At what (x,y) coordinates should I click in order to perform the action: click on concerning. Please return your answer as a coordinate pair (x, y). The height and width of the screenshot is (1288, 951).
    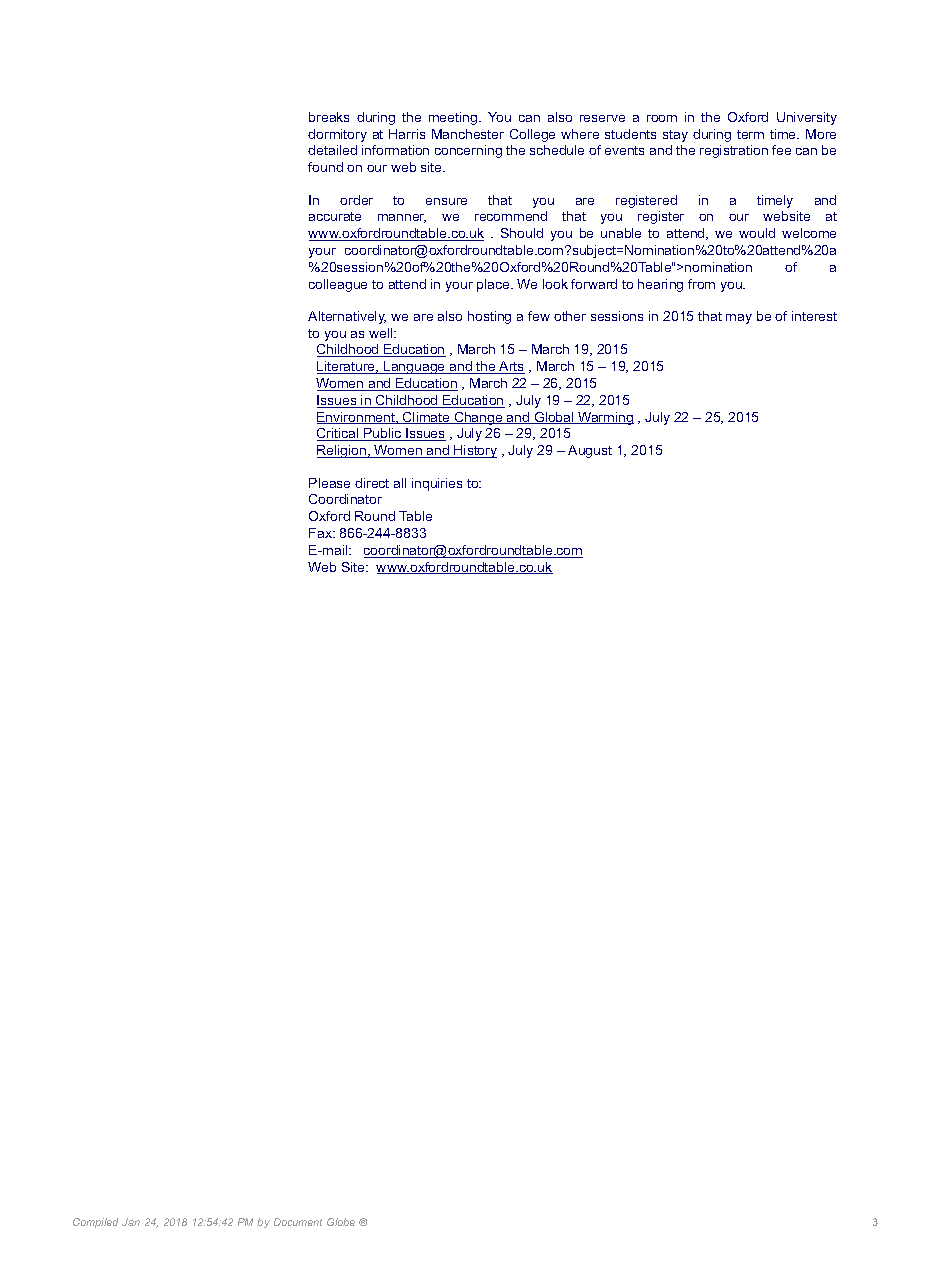
    Looking at the image, I should click on (468, 151).
